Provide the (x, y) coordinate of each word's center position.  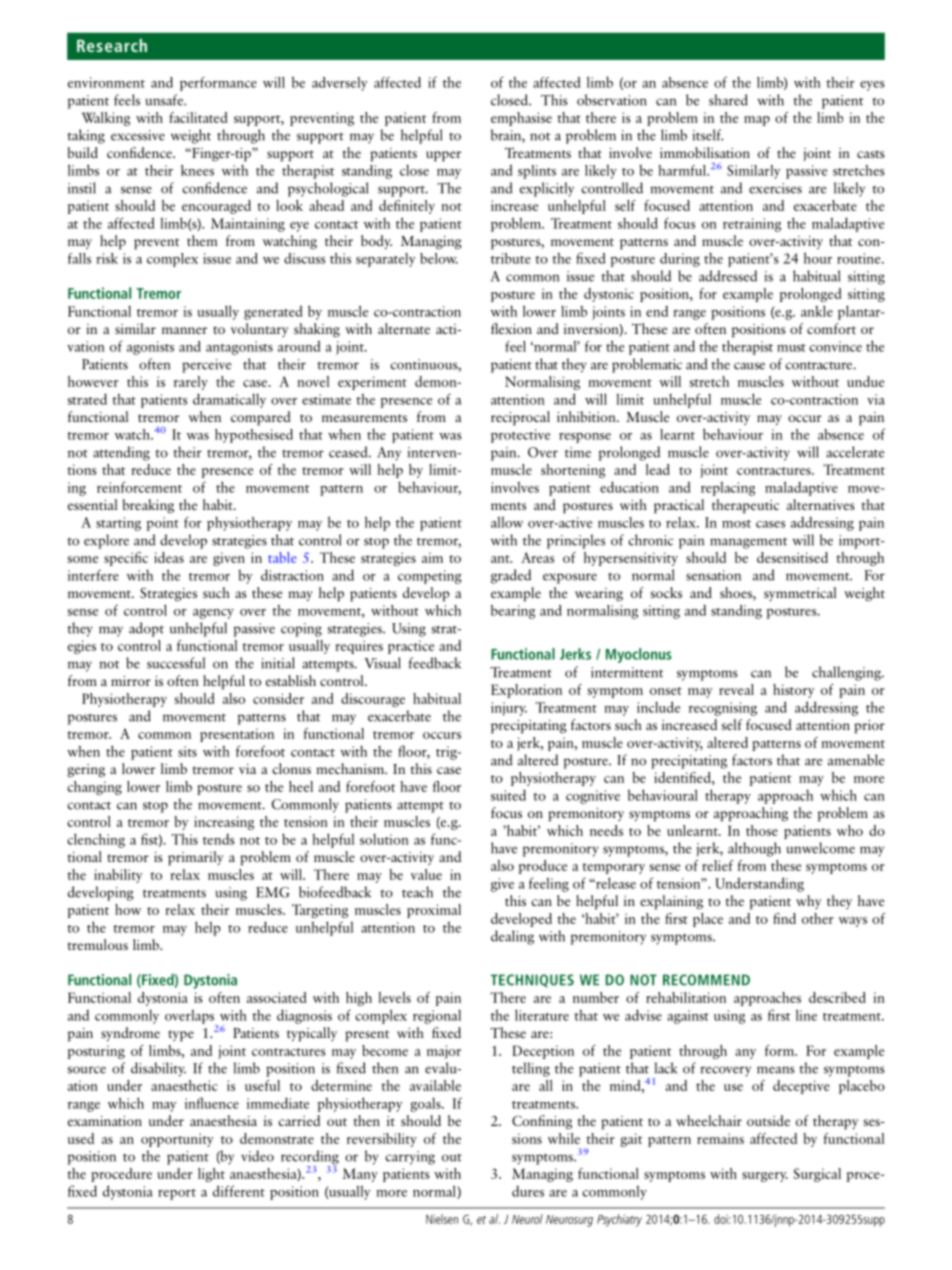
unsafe (165, 100)
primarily (196, 858)
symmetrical (800, 594)
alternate (404, 328)
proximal (434, 911)
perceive (206, 366)
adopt (146, 629)
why (809, 902)
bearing (513, 612)
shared (728, 100)
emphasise (521, 119)
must (791, 348)
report (177, 1194)
